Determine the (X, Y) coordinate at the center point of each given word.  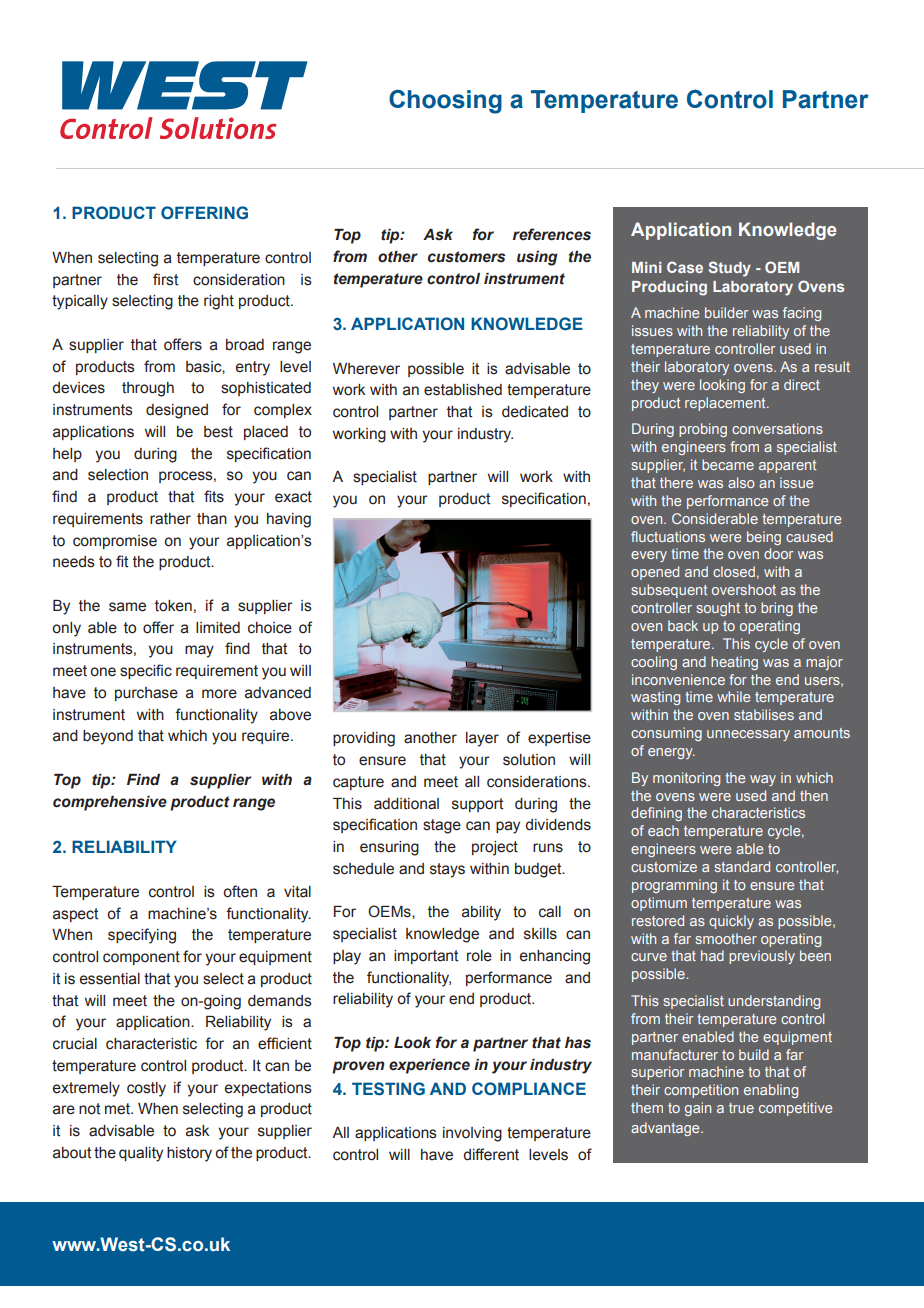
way (763, 780)
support (477, 805)
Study (730, 269)
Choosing (445, 102)
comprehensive (110, 803)
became (728, 464)
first (165, 279)
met (118, 1109)
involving (472, 1134)
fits (214, 496)
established (463, 390)
